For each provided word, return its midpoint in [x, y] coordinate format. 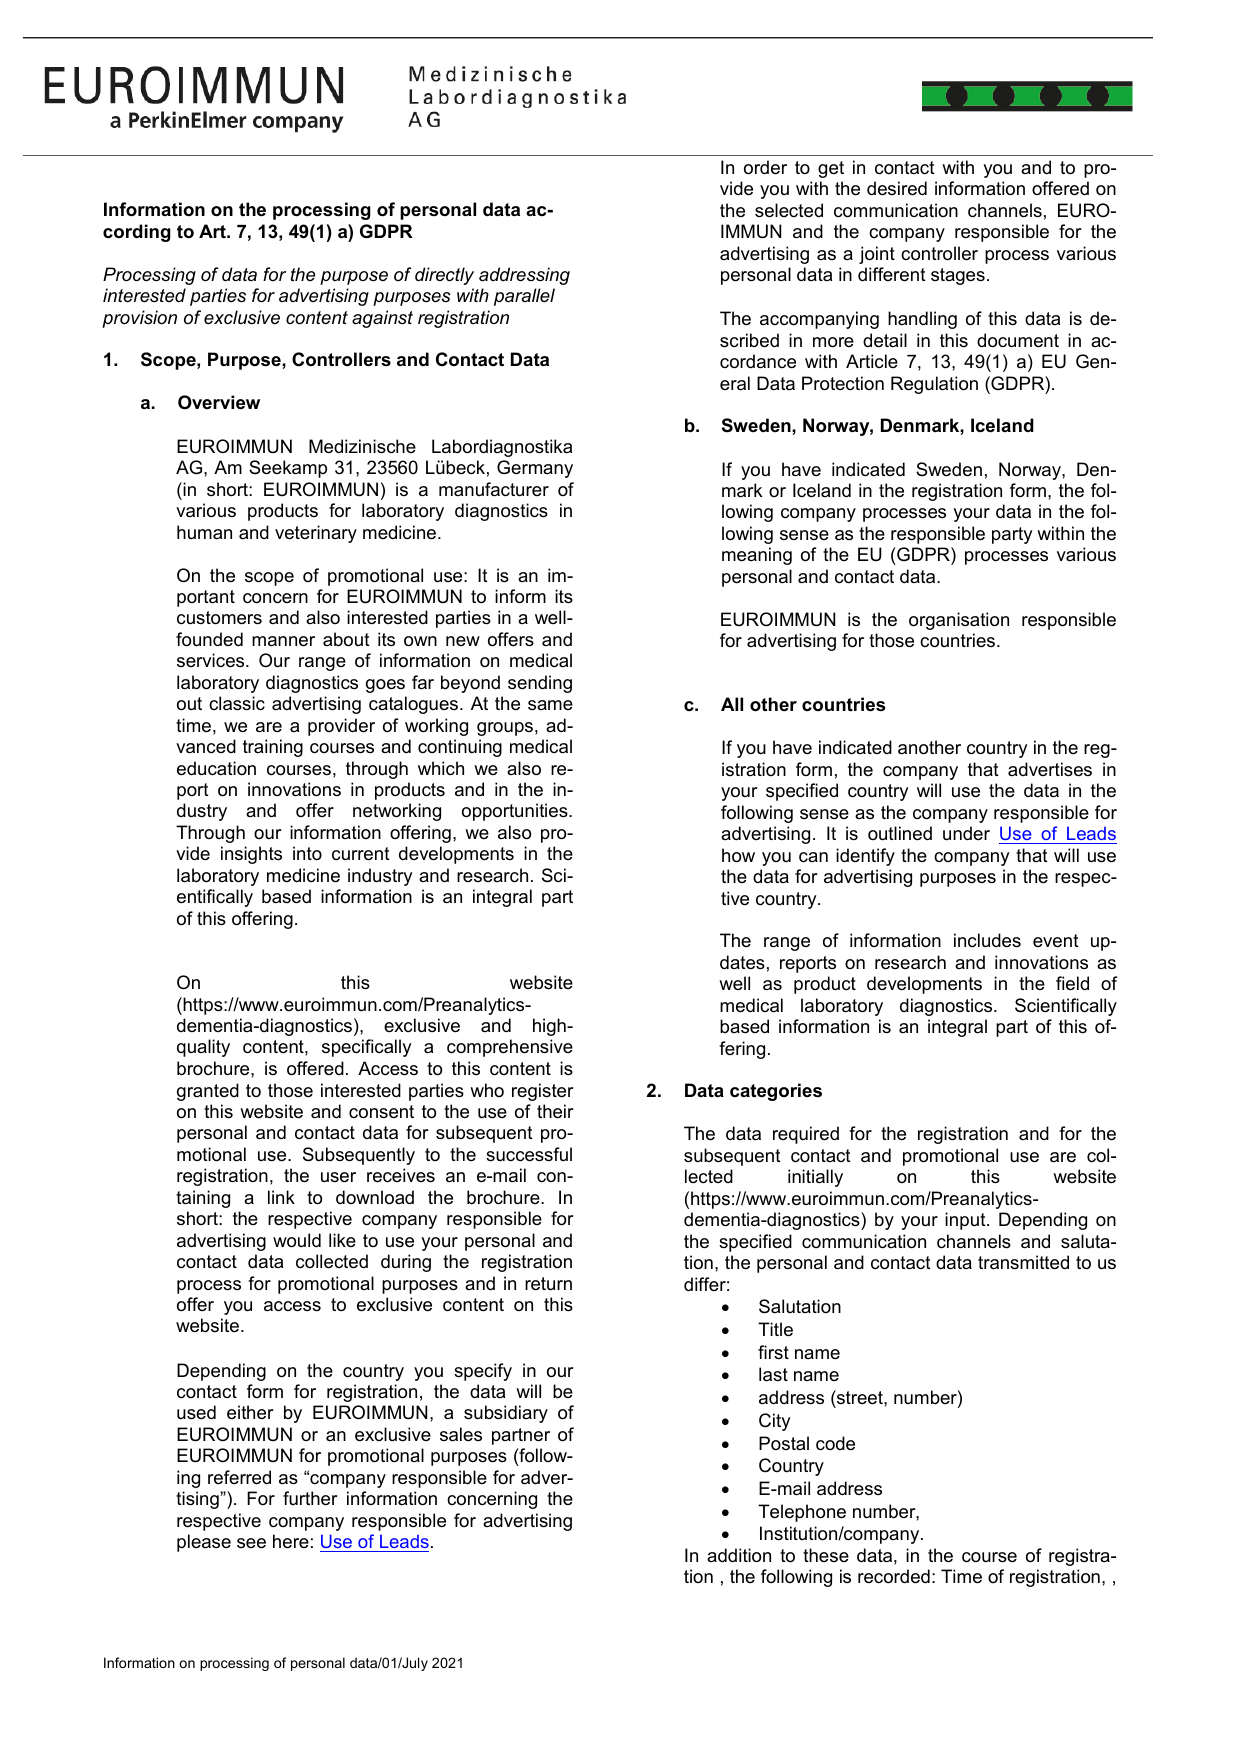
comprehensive [510, 1048]
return [548, 1284]
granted [208, 1092]
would [297, 1240]
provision [139, 319]
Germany [535, 469]
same [550, 705]
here [291, 1541]
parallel [524, 297]
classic [237, 703]
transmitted [1023, 1262]
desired [897, 188]
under [966, 833]
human [204, 532]
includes [987, 940]
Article [872, 361]
